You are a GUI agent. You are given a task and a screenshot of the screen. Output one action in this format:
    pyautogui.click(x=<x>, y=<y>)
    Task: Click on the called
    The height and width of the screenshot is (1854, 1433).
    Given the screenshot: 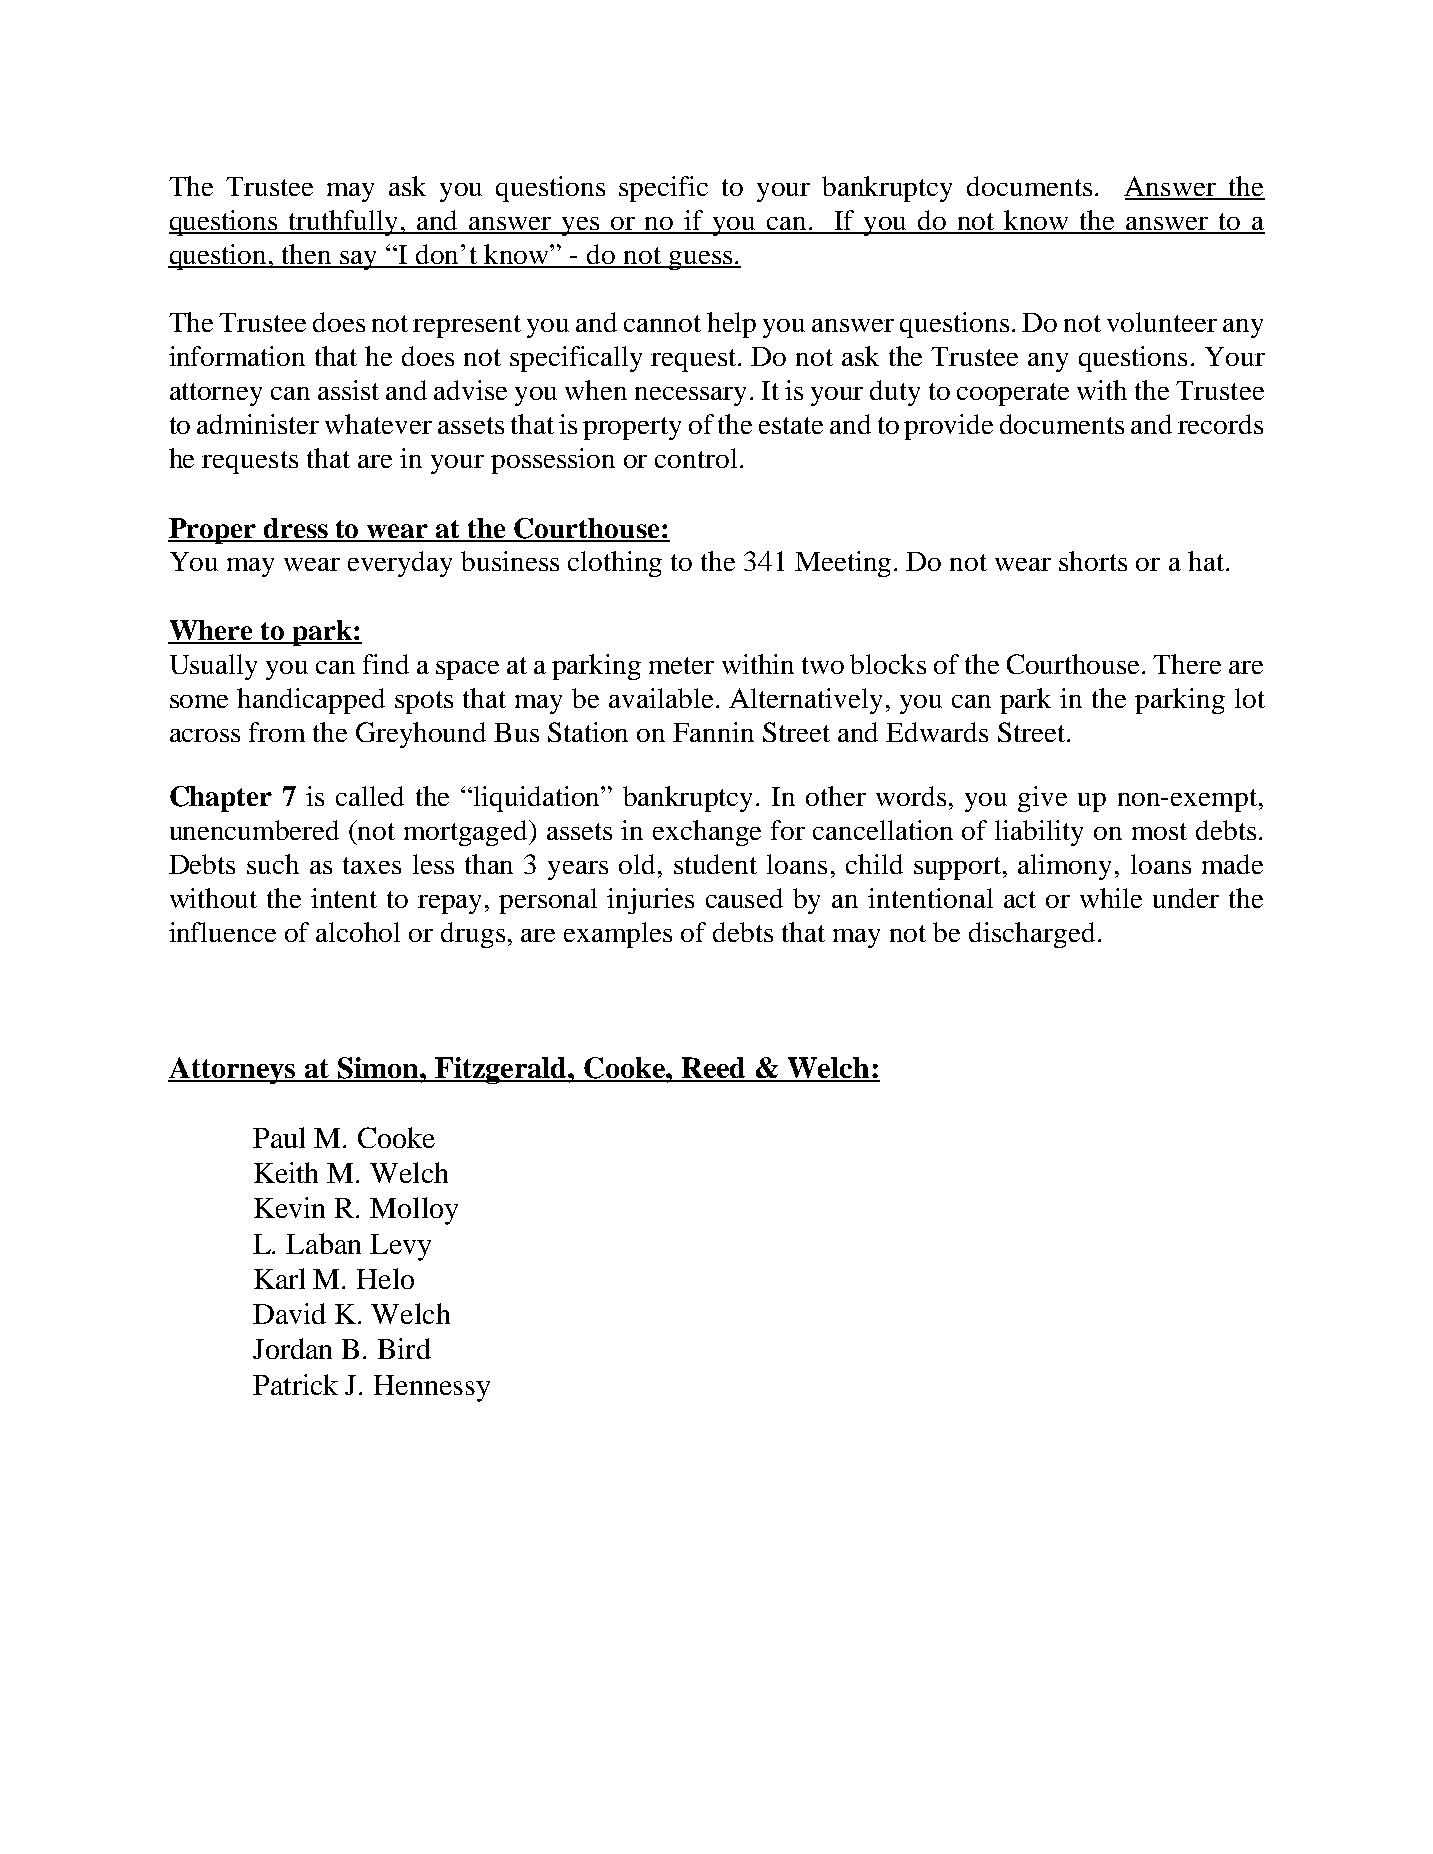 What is the action you would take?
    pyautogui.click(x=370, y=796)
